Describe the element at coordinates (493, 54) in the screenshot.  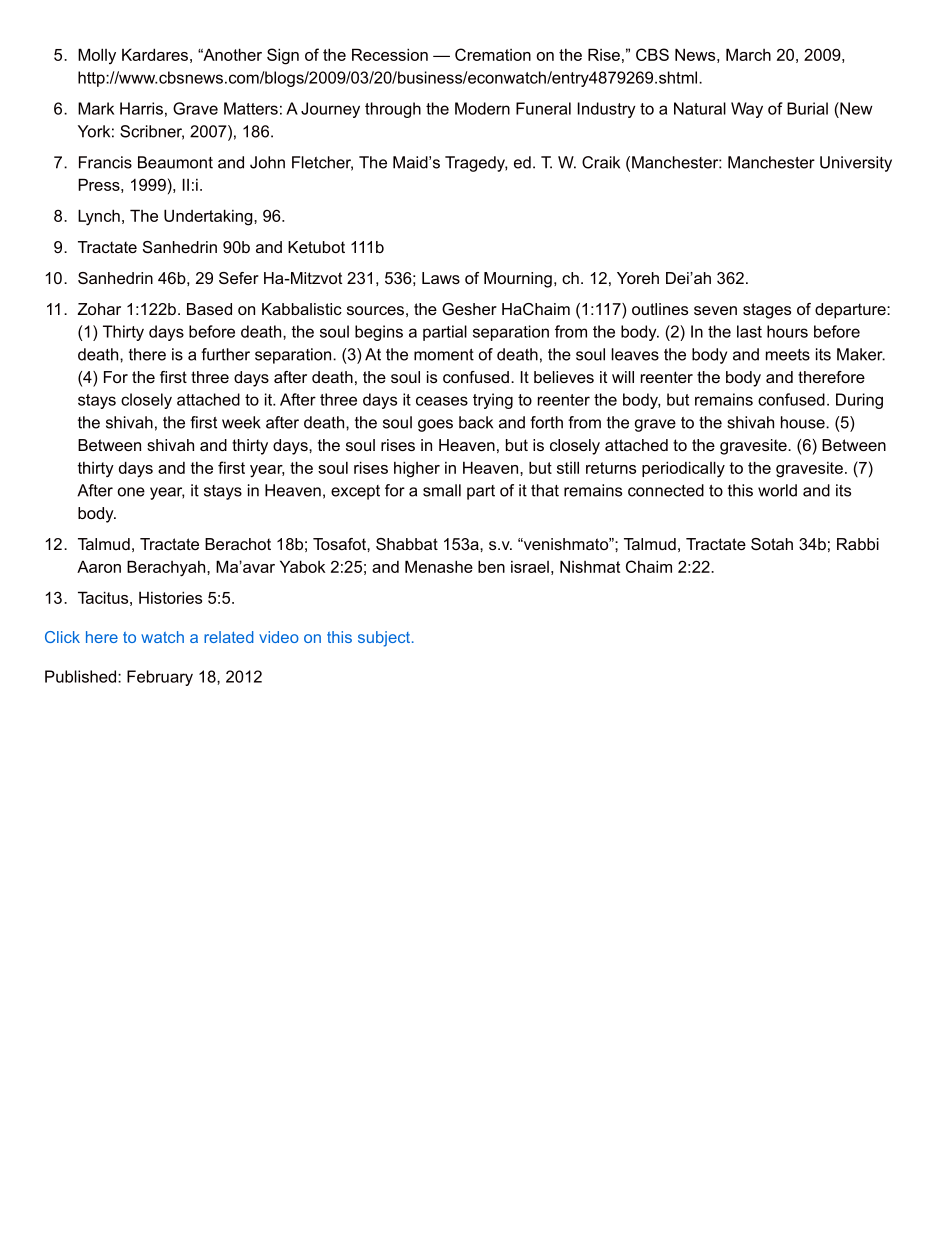
I see `Cremation` at that location.
